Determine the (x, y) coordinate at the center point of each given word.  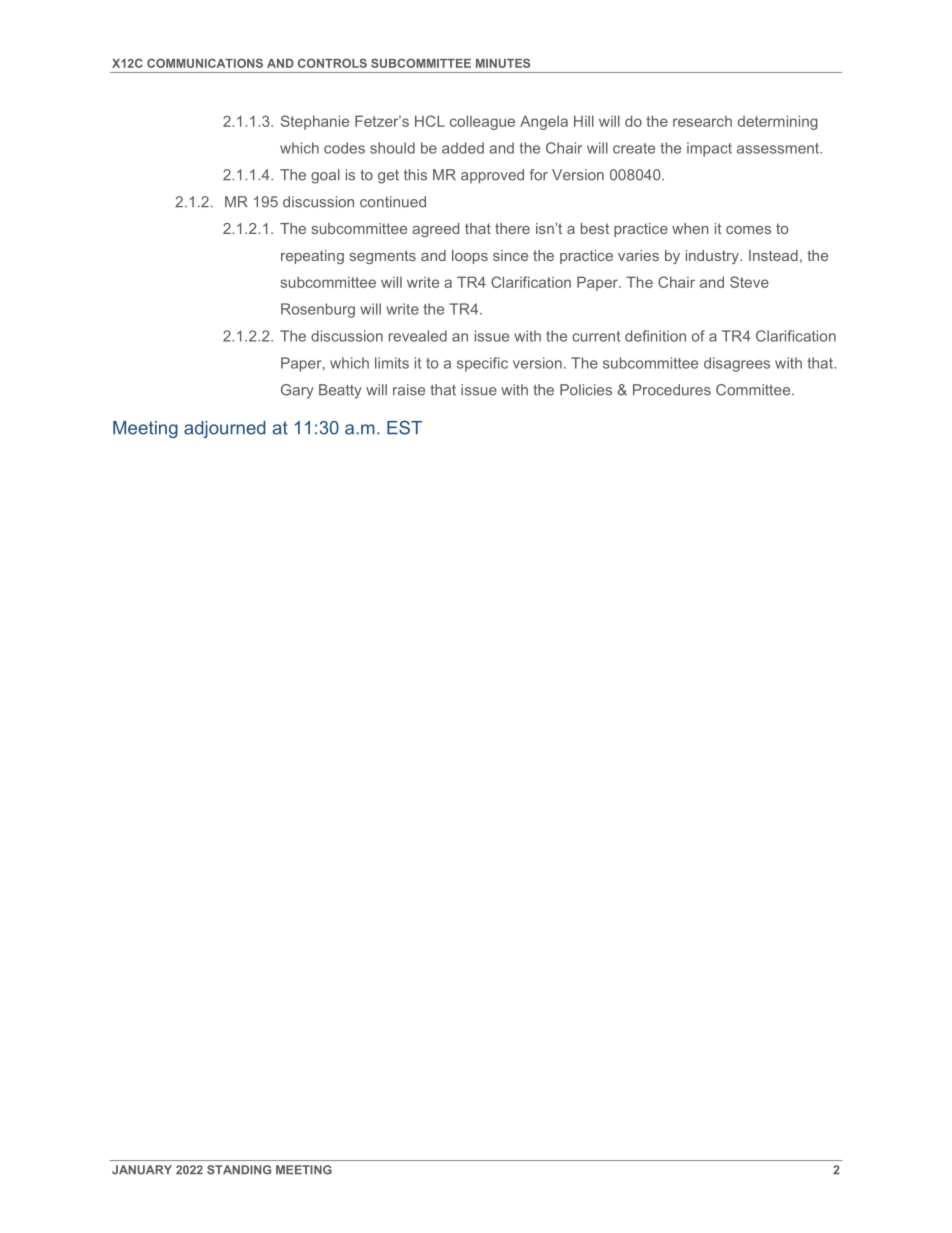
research (702, 121)
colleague (482, 122)
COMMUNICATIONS (205, 63)
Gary (297, 391)
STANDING (239, 1170)
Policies (586, 390)
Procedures (672, 390)
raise (409, 390)
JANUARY (142, 1170)
